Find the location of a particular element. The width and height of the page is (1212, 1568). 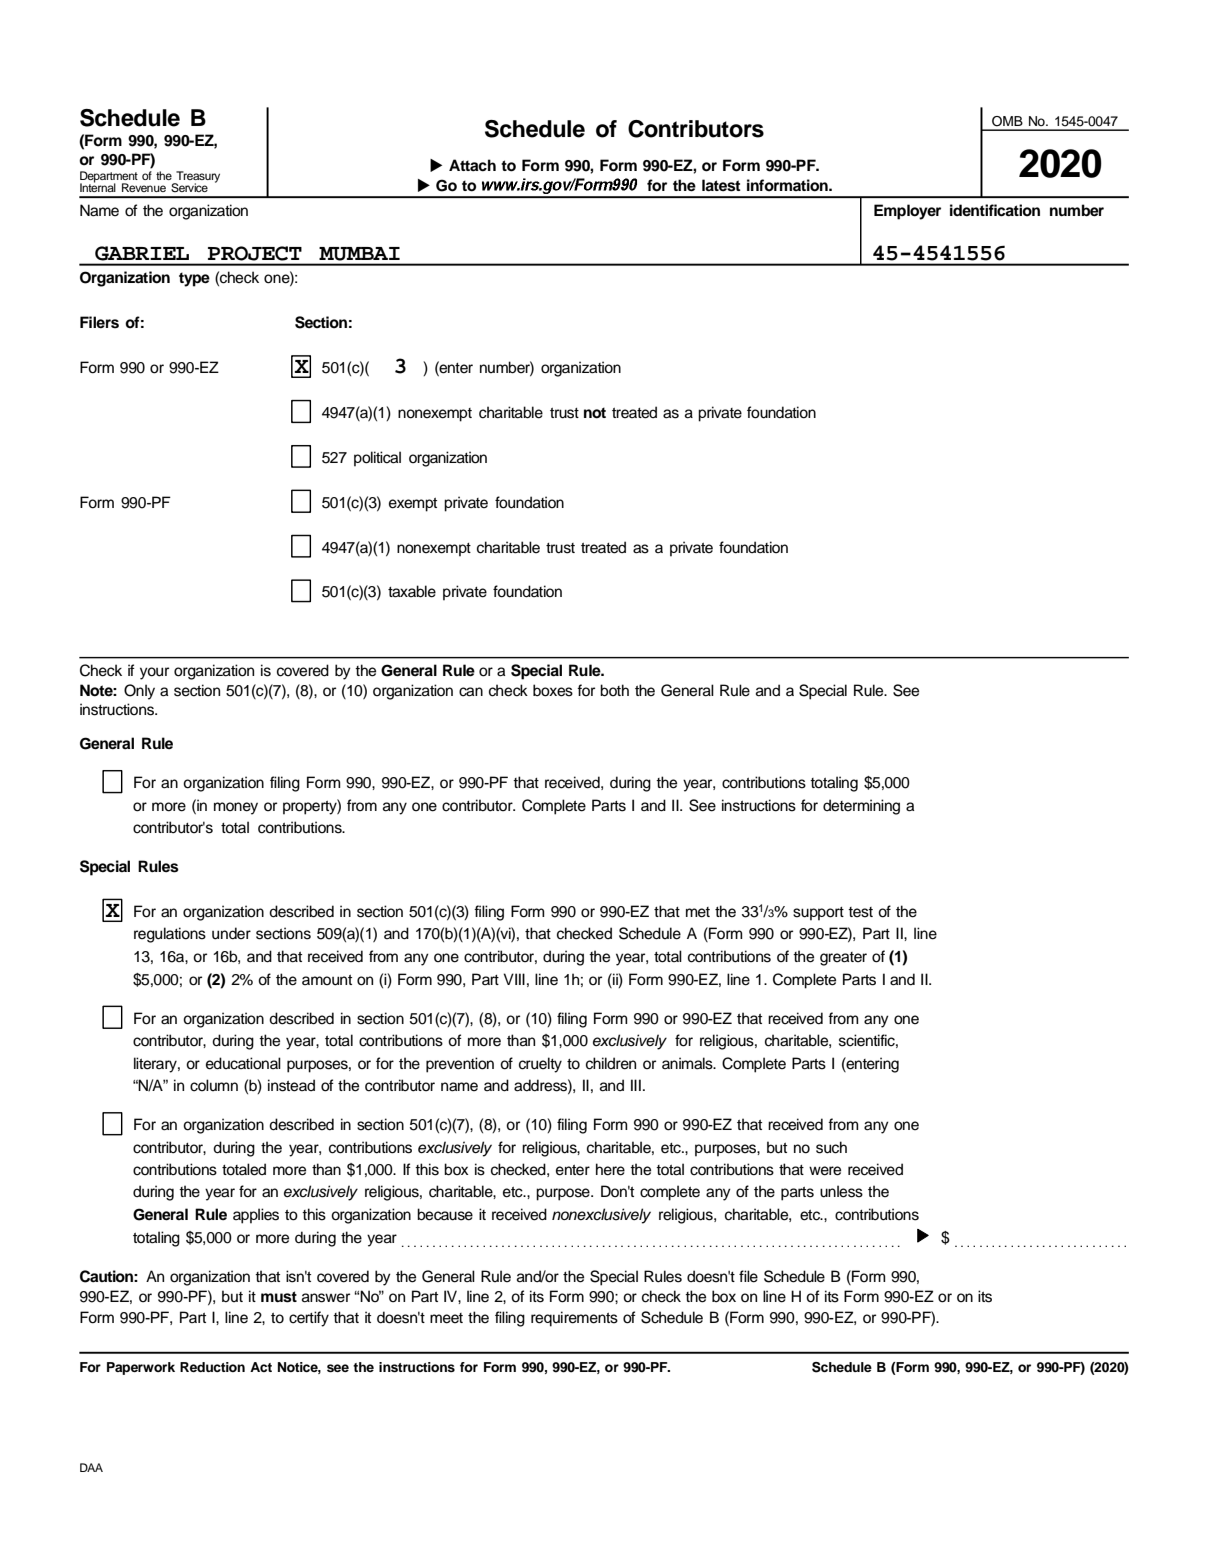

Attach is located at coordinates (472, 165).
